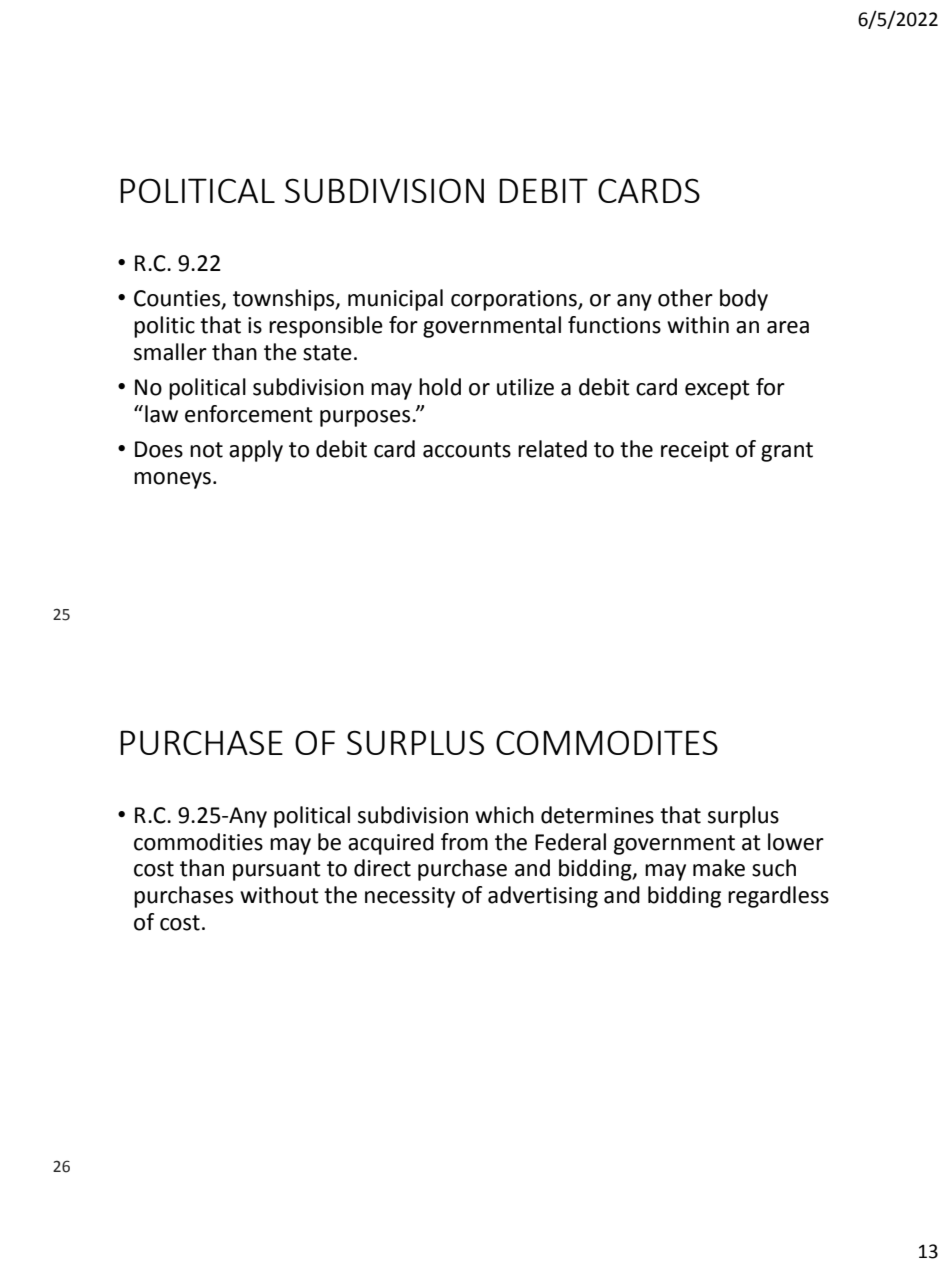 The width and height of the document is (952, 1270). I want to click on Counties, so click(178, 299).
